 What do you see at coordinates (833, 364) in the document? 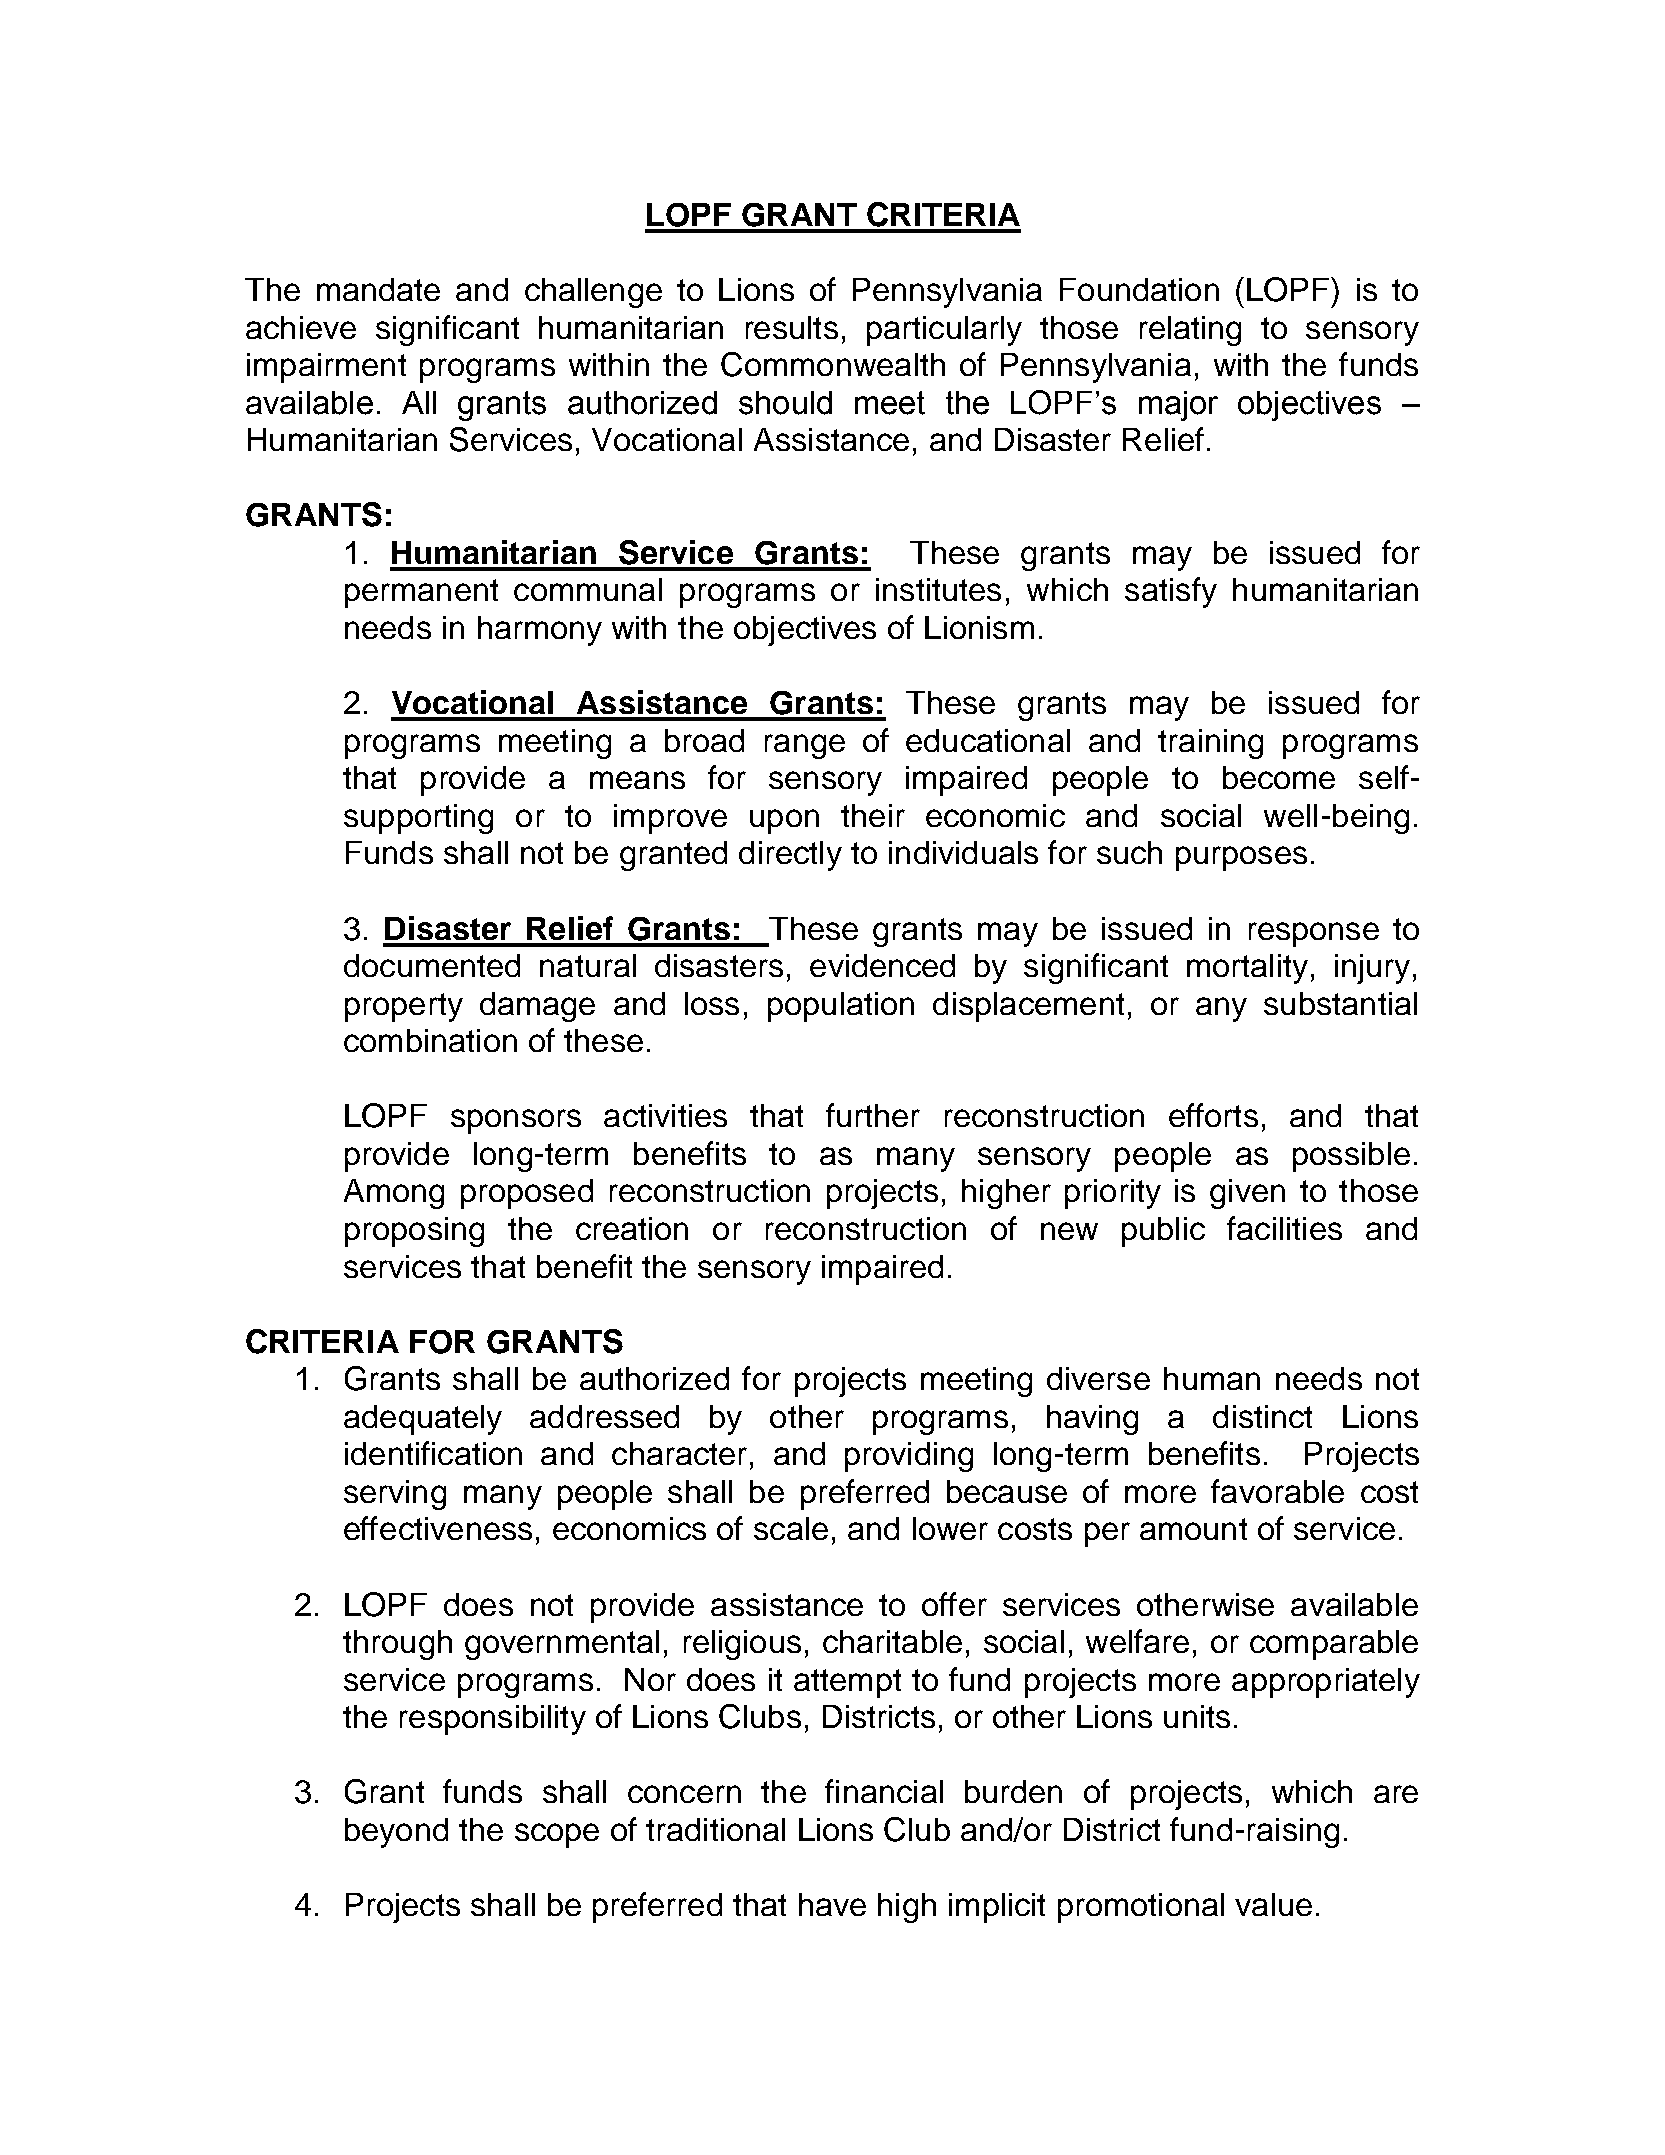
I see `Commonwealth` at bounding box center [833, 364].
